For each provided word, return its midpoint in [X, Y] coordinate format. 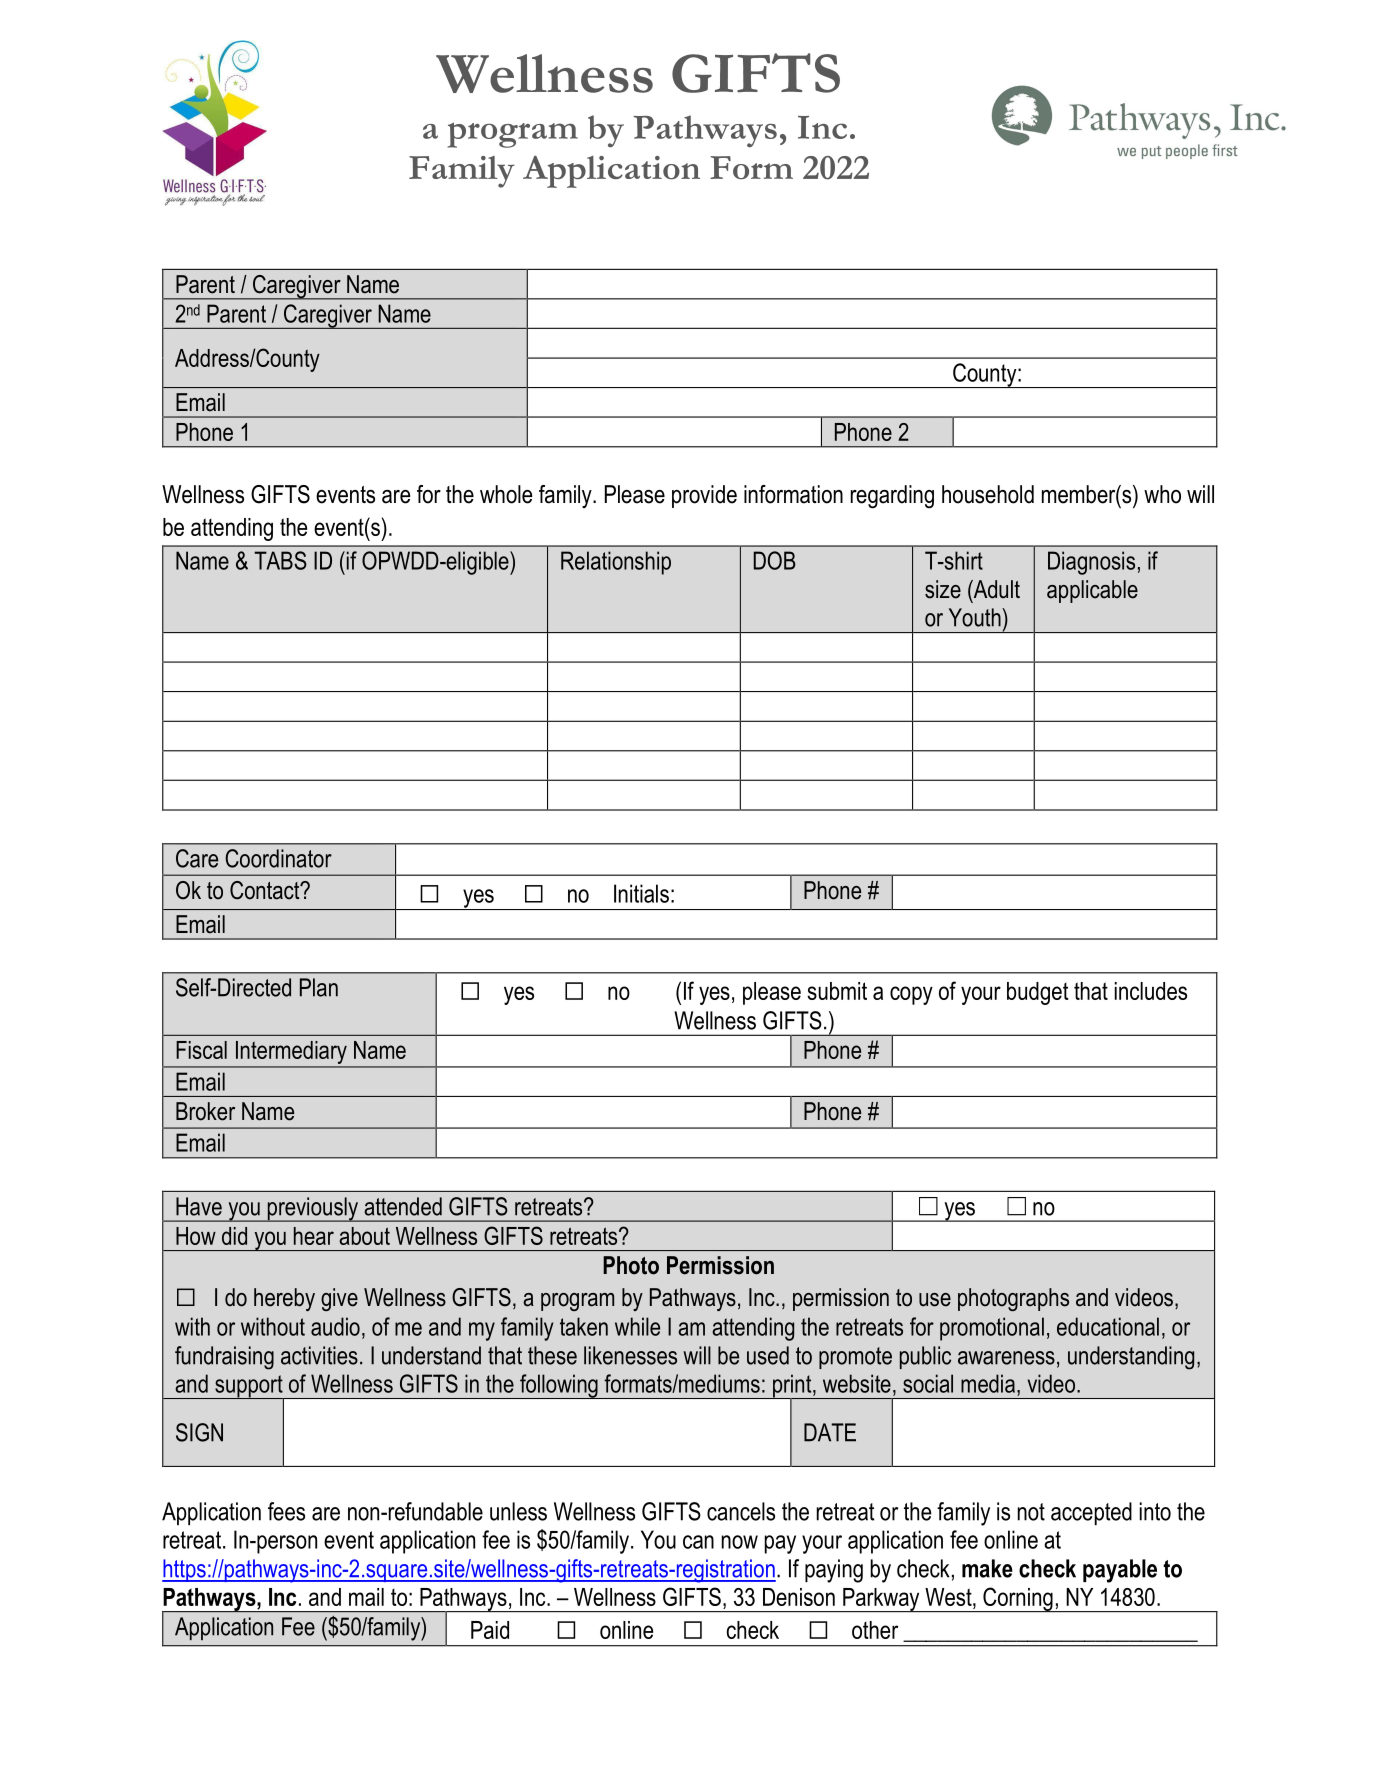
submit [837, 991]
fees [286, 1511]
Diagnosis [1091, 563]
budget [1037, 993]
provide [704, 496]
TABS [280, 560]
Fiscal [201, 1050]
